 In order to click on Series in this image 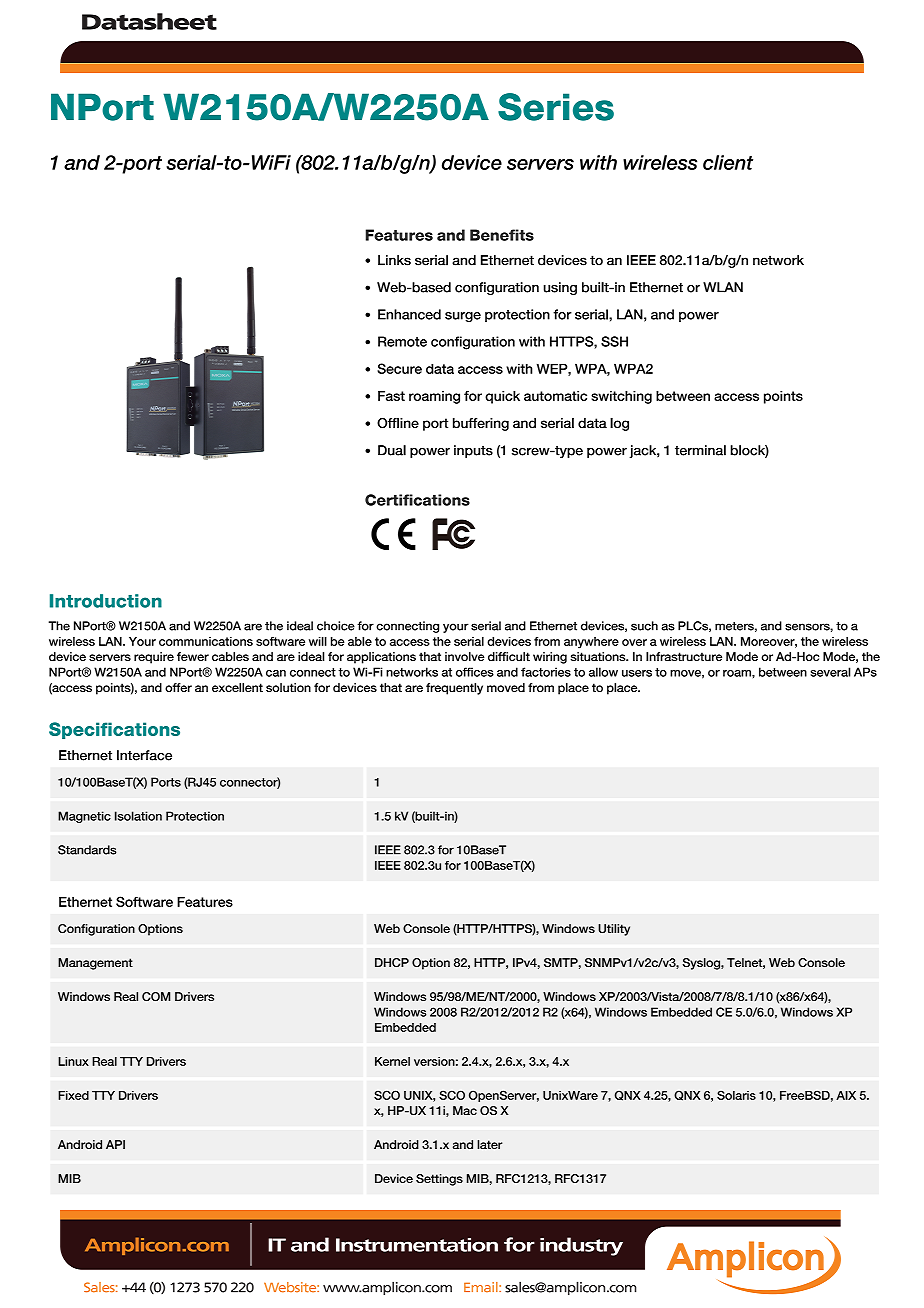, I will do `click(556, 107)`.
